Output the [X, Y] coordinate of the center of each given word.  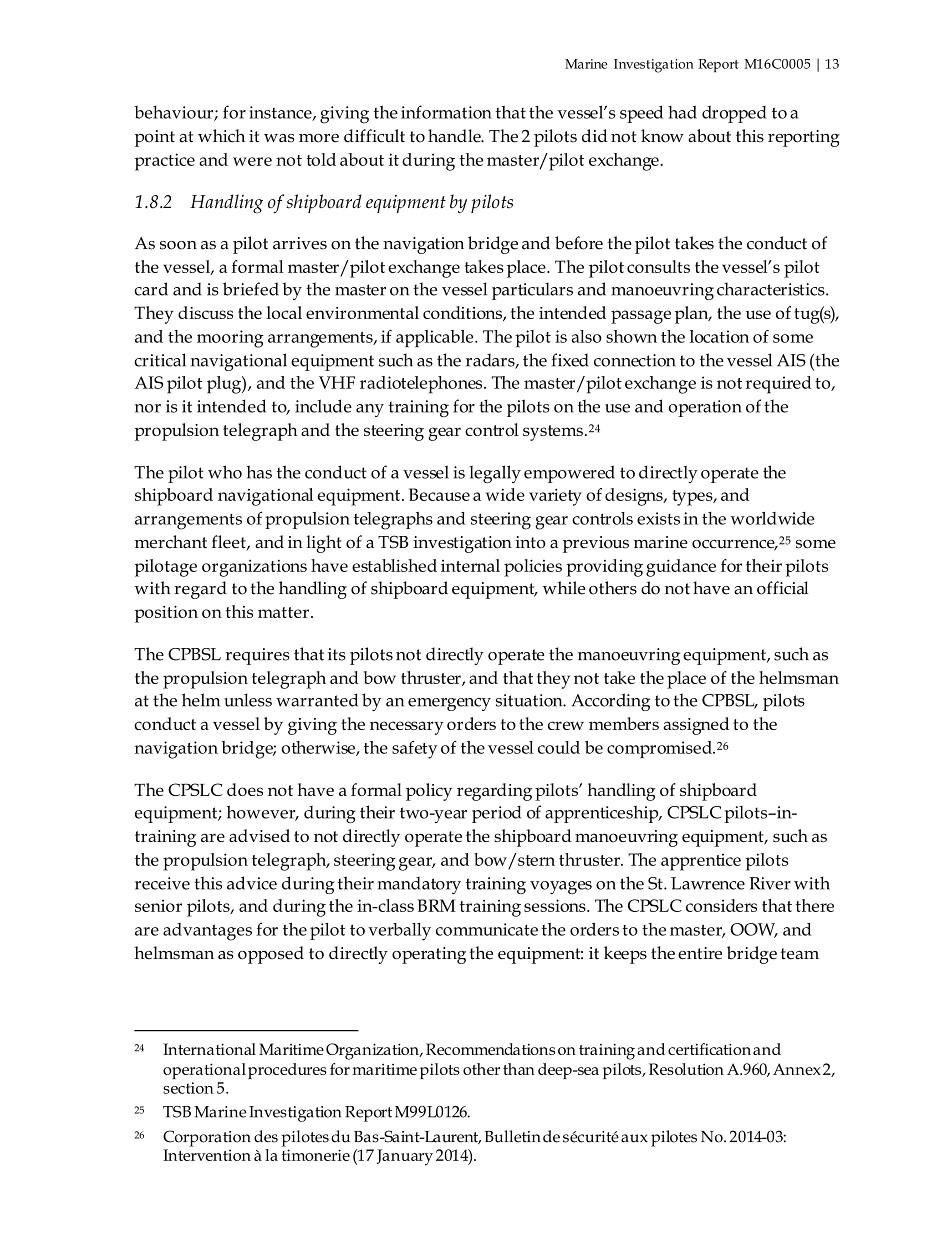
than [519, 1069]
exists [658, 518]
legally [495, 474]
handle [455, 136]
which [221, 136]
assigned [696, 726]
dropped [734, 114]
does [245, 789]
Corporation [207, 1138]
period [496, 814]
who [225, 472]
